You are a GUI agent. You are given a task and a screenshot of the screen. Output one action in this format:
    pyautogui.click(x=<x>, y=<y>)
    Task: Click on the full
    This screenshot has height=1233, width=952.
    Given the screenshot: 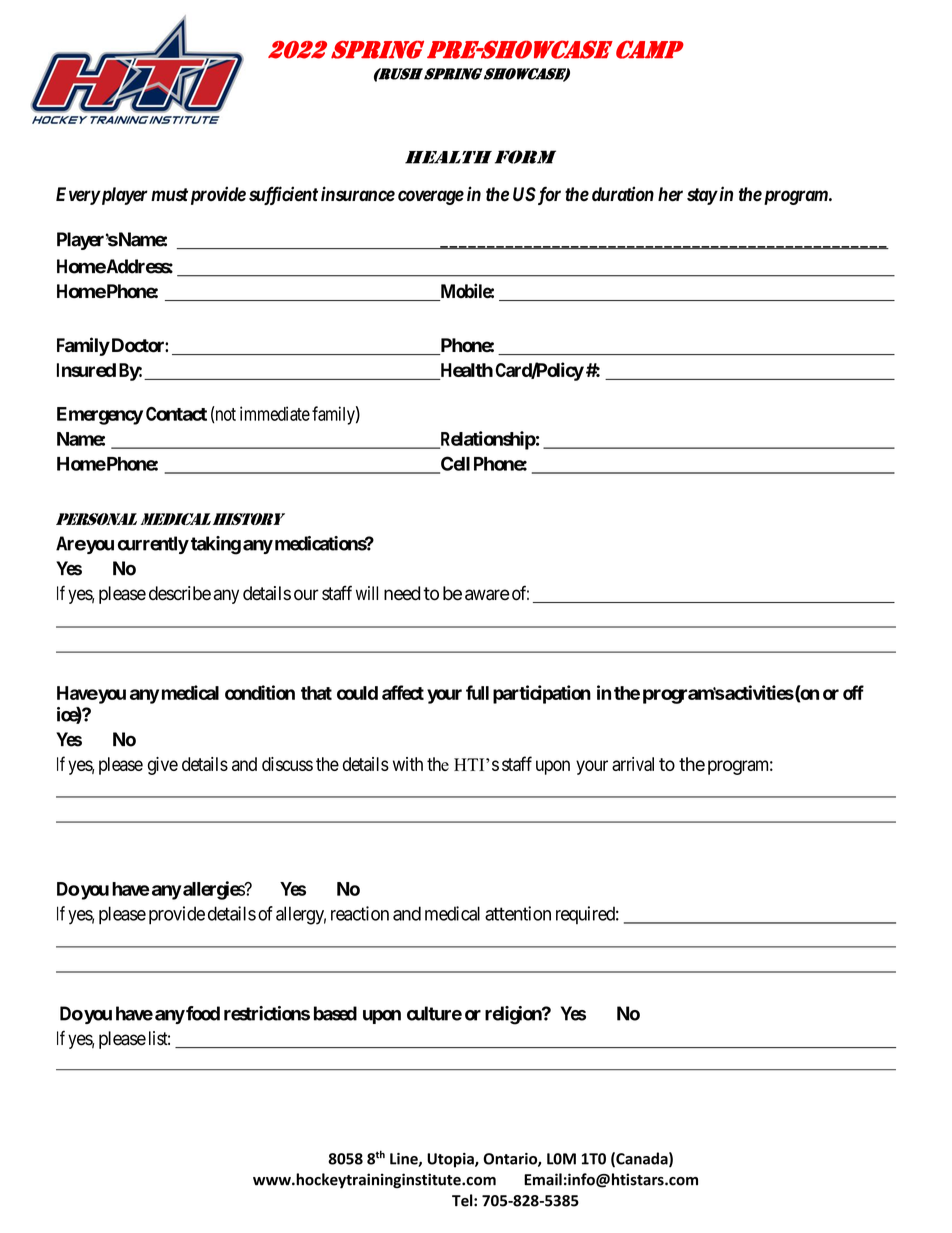 What is the action you would take?
    pyautogui.click(x=477, y=692)
